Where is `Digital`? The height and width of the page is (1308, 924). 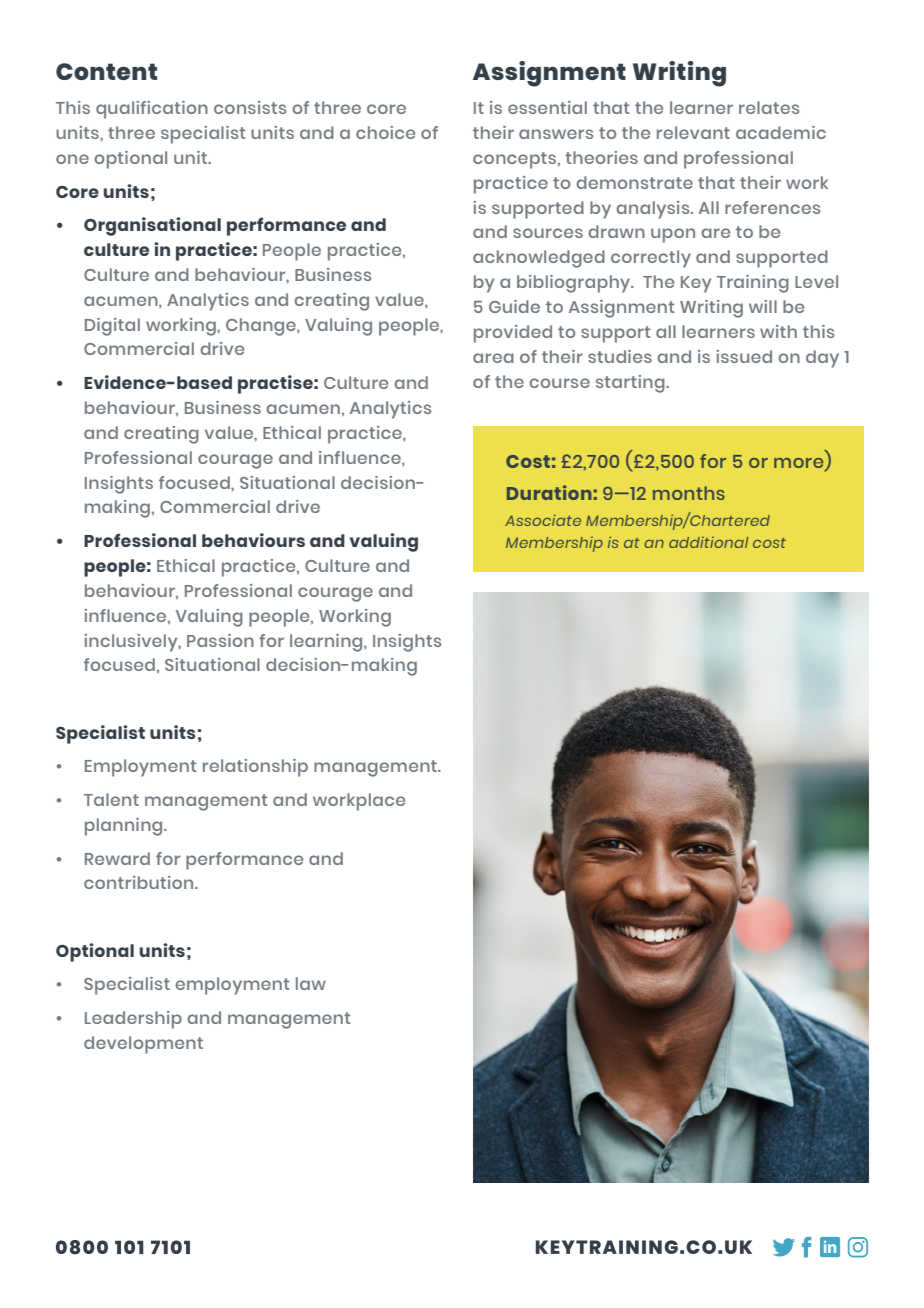
Digital is located at coordinates (112, 327).
